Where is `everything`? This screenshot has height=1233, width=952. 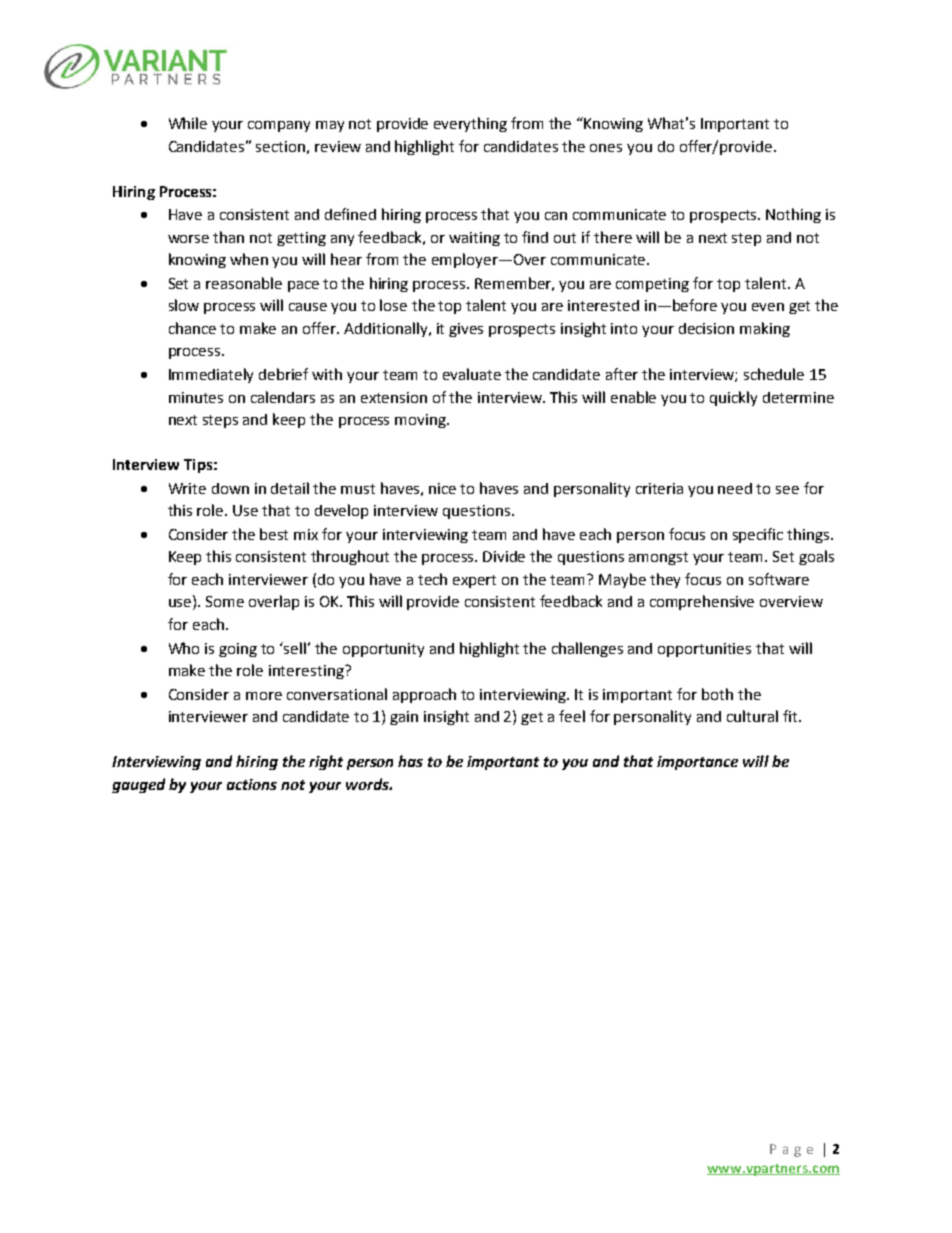 everything is located at coordinates (470, 124).
